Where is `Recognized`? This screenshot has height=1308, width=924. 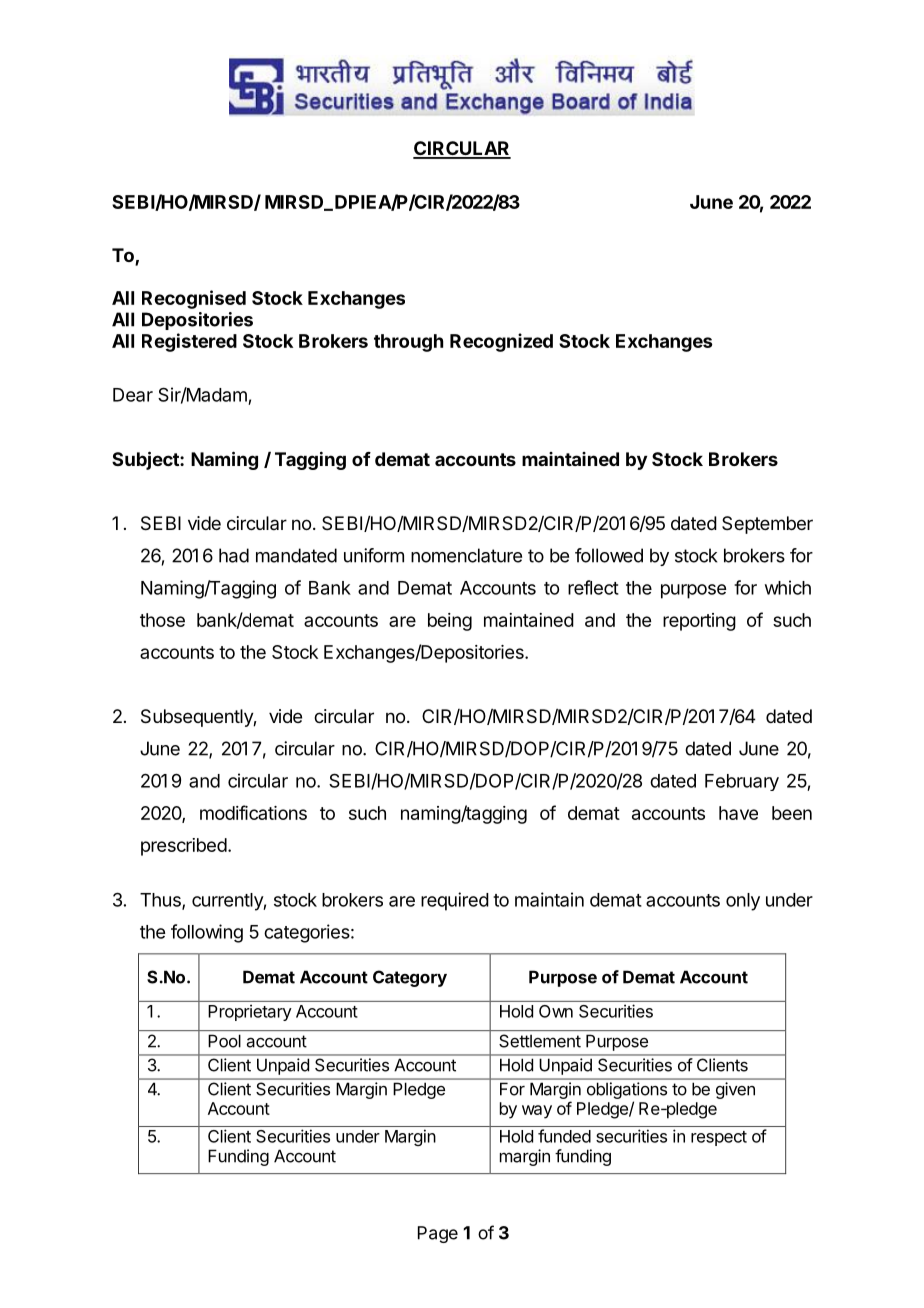 Recognized is located at coordinates (501, 342).
